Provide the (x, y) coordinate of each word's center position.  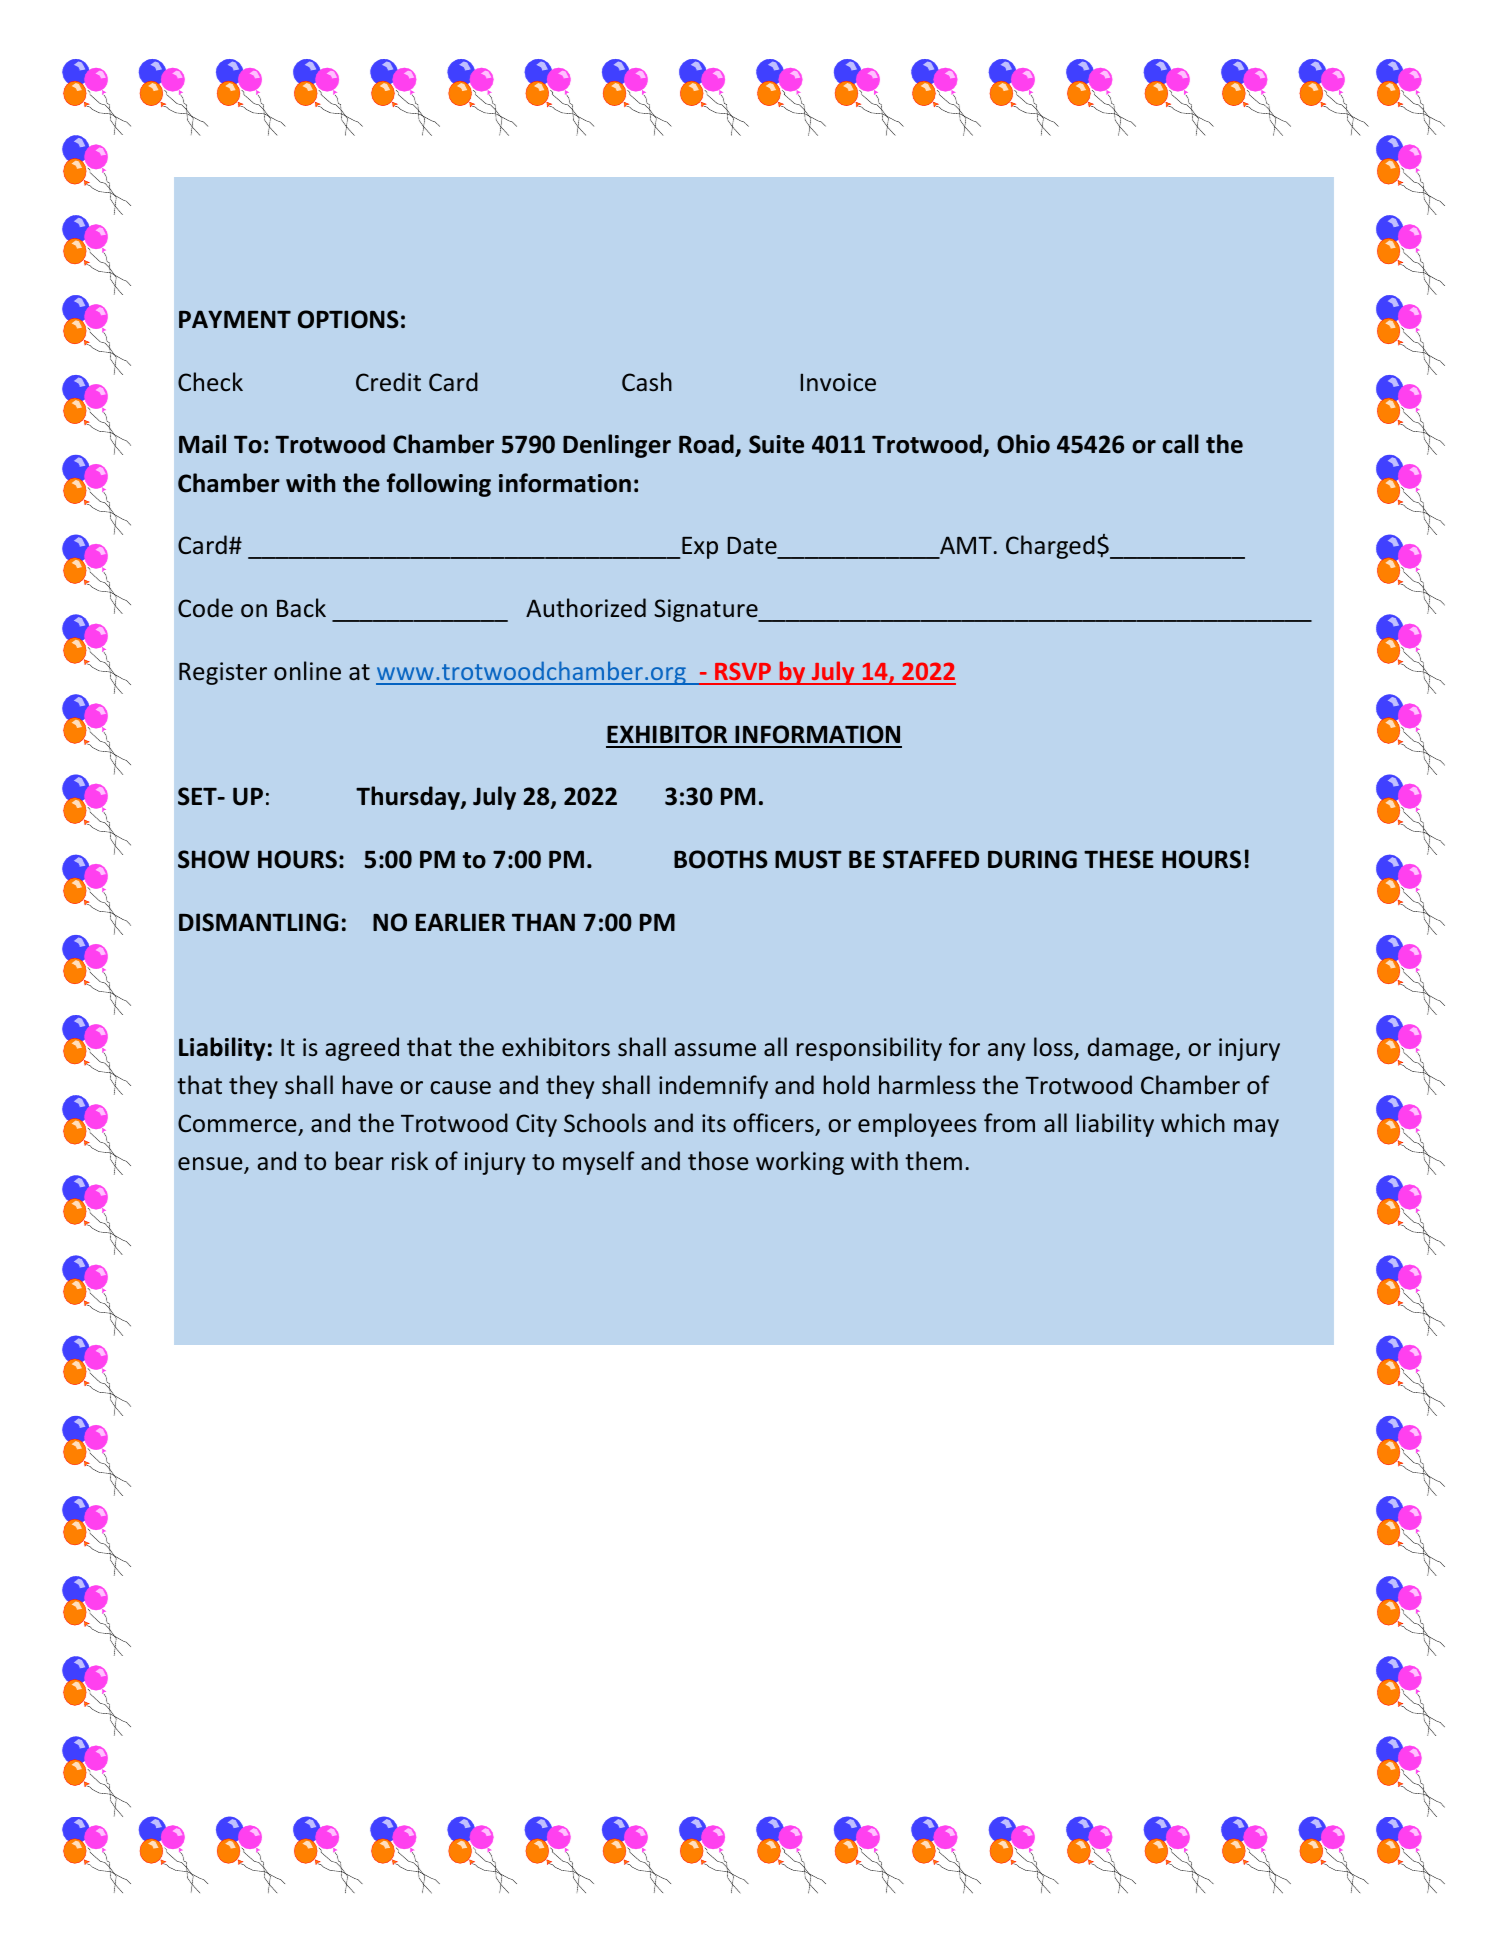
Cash (647, 381)
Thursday (409, 798)
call (1180, 444)
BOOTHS (721, 859)
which (1193, 1122)
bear (360, 1160)
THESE (1119, 859)
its (714, 1123)
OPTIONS (348, 319)
